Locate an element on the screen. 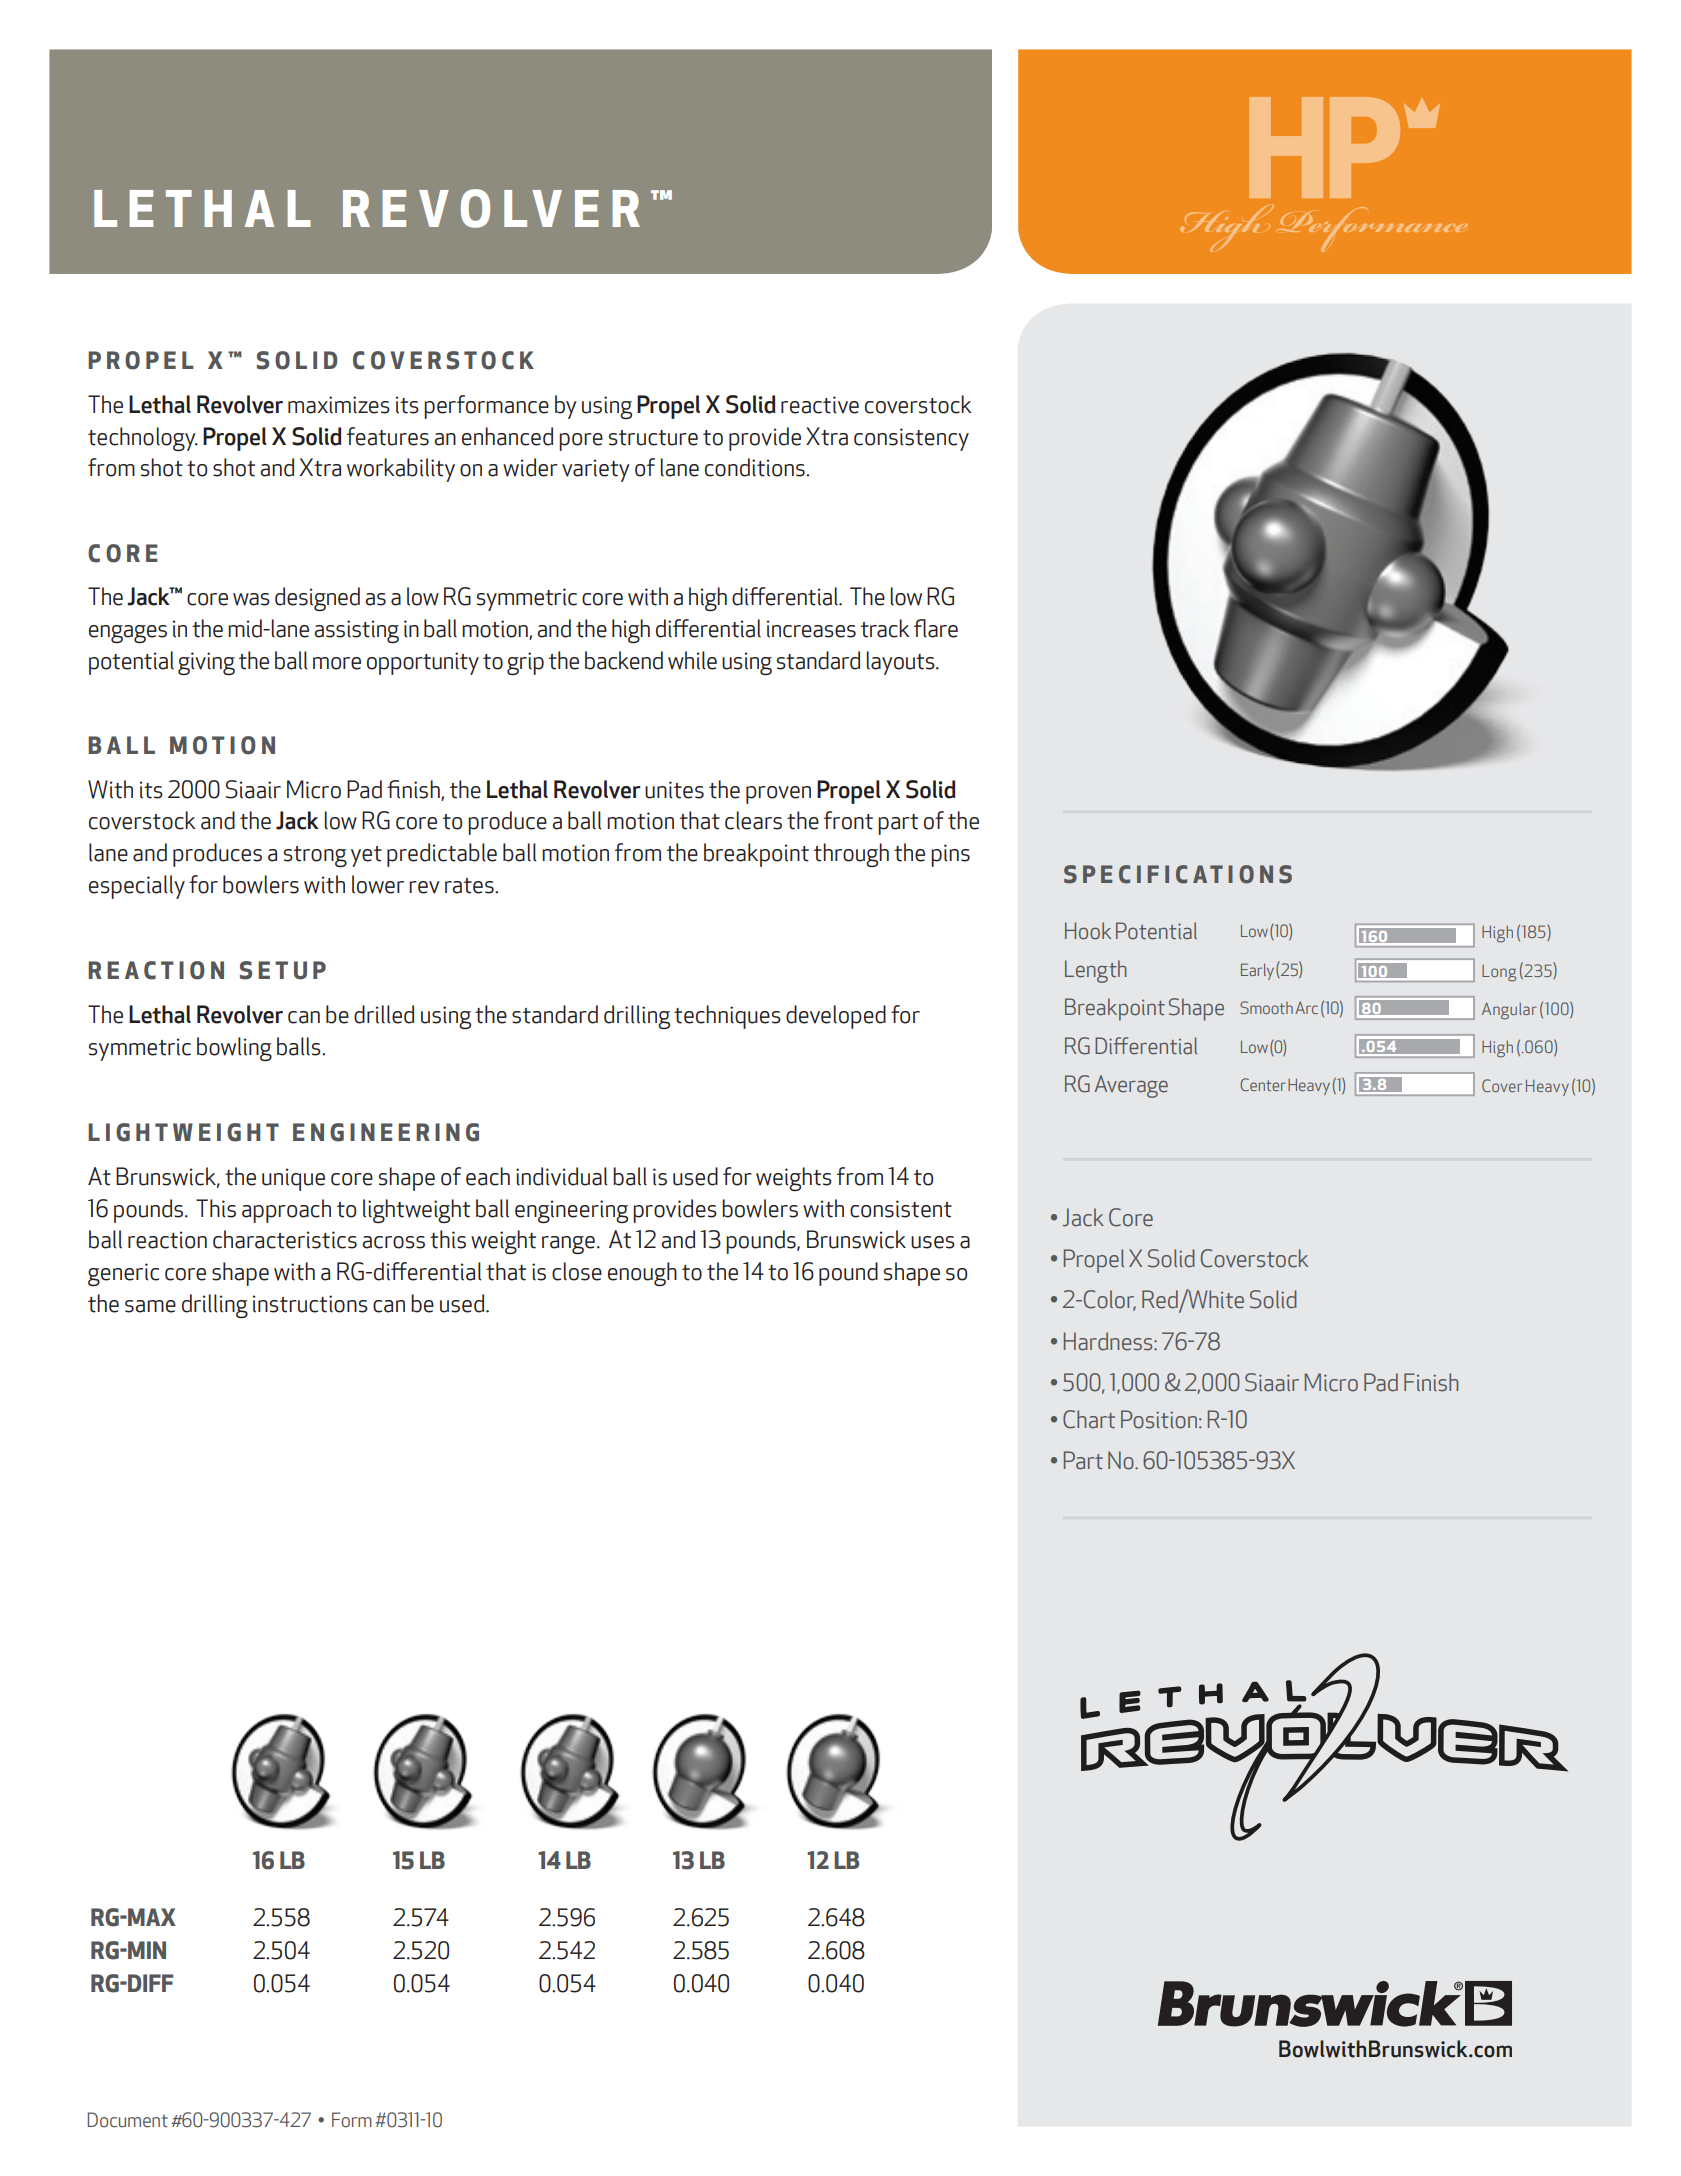  Document is located at coordinates (127, 2120).
